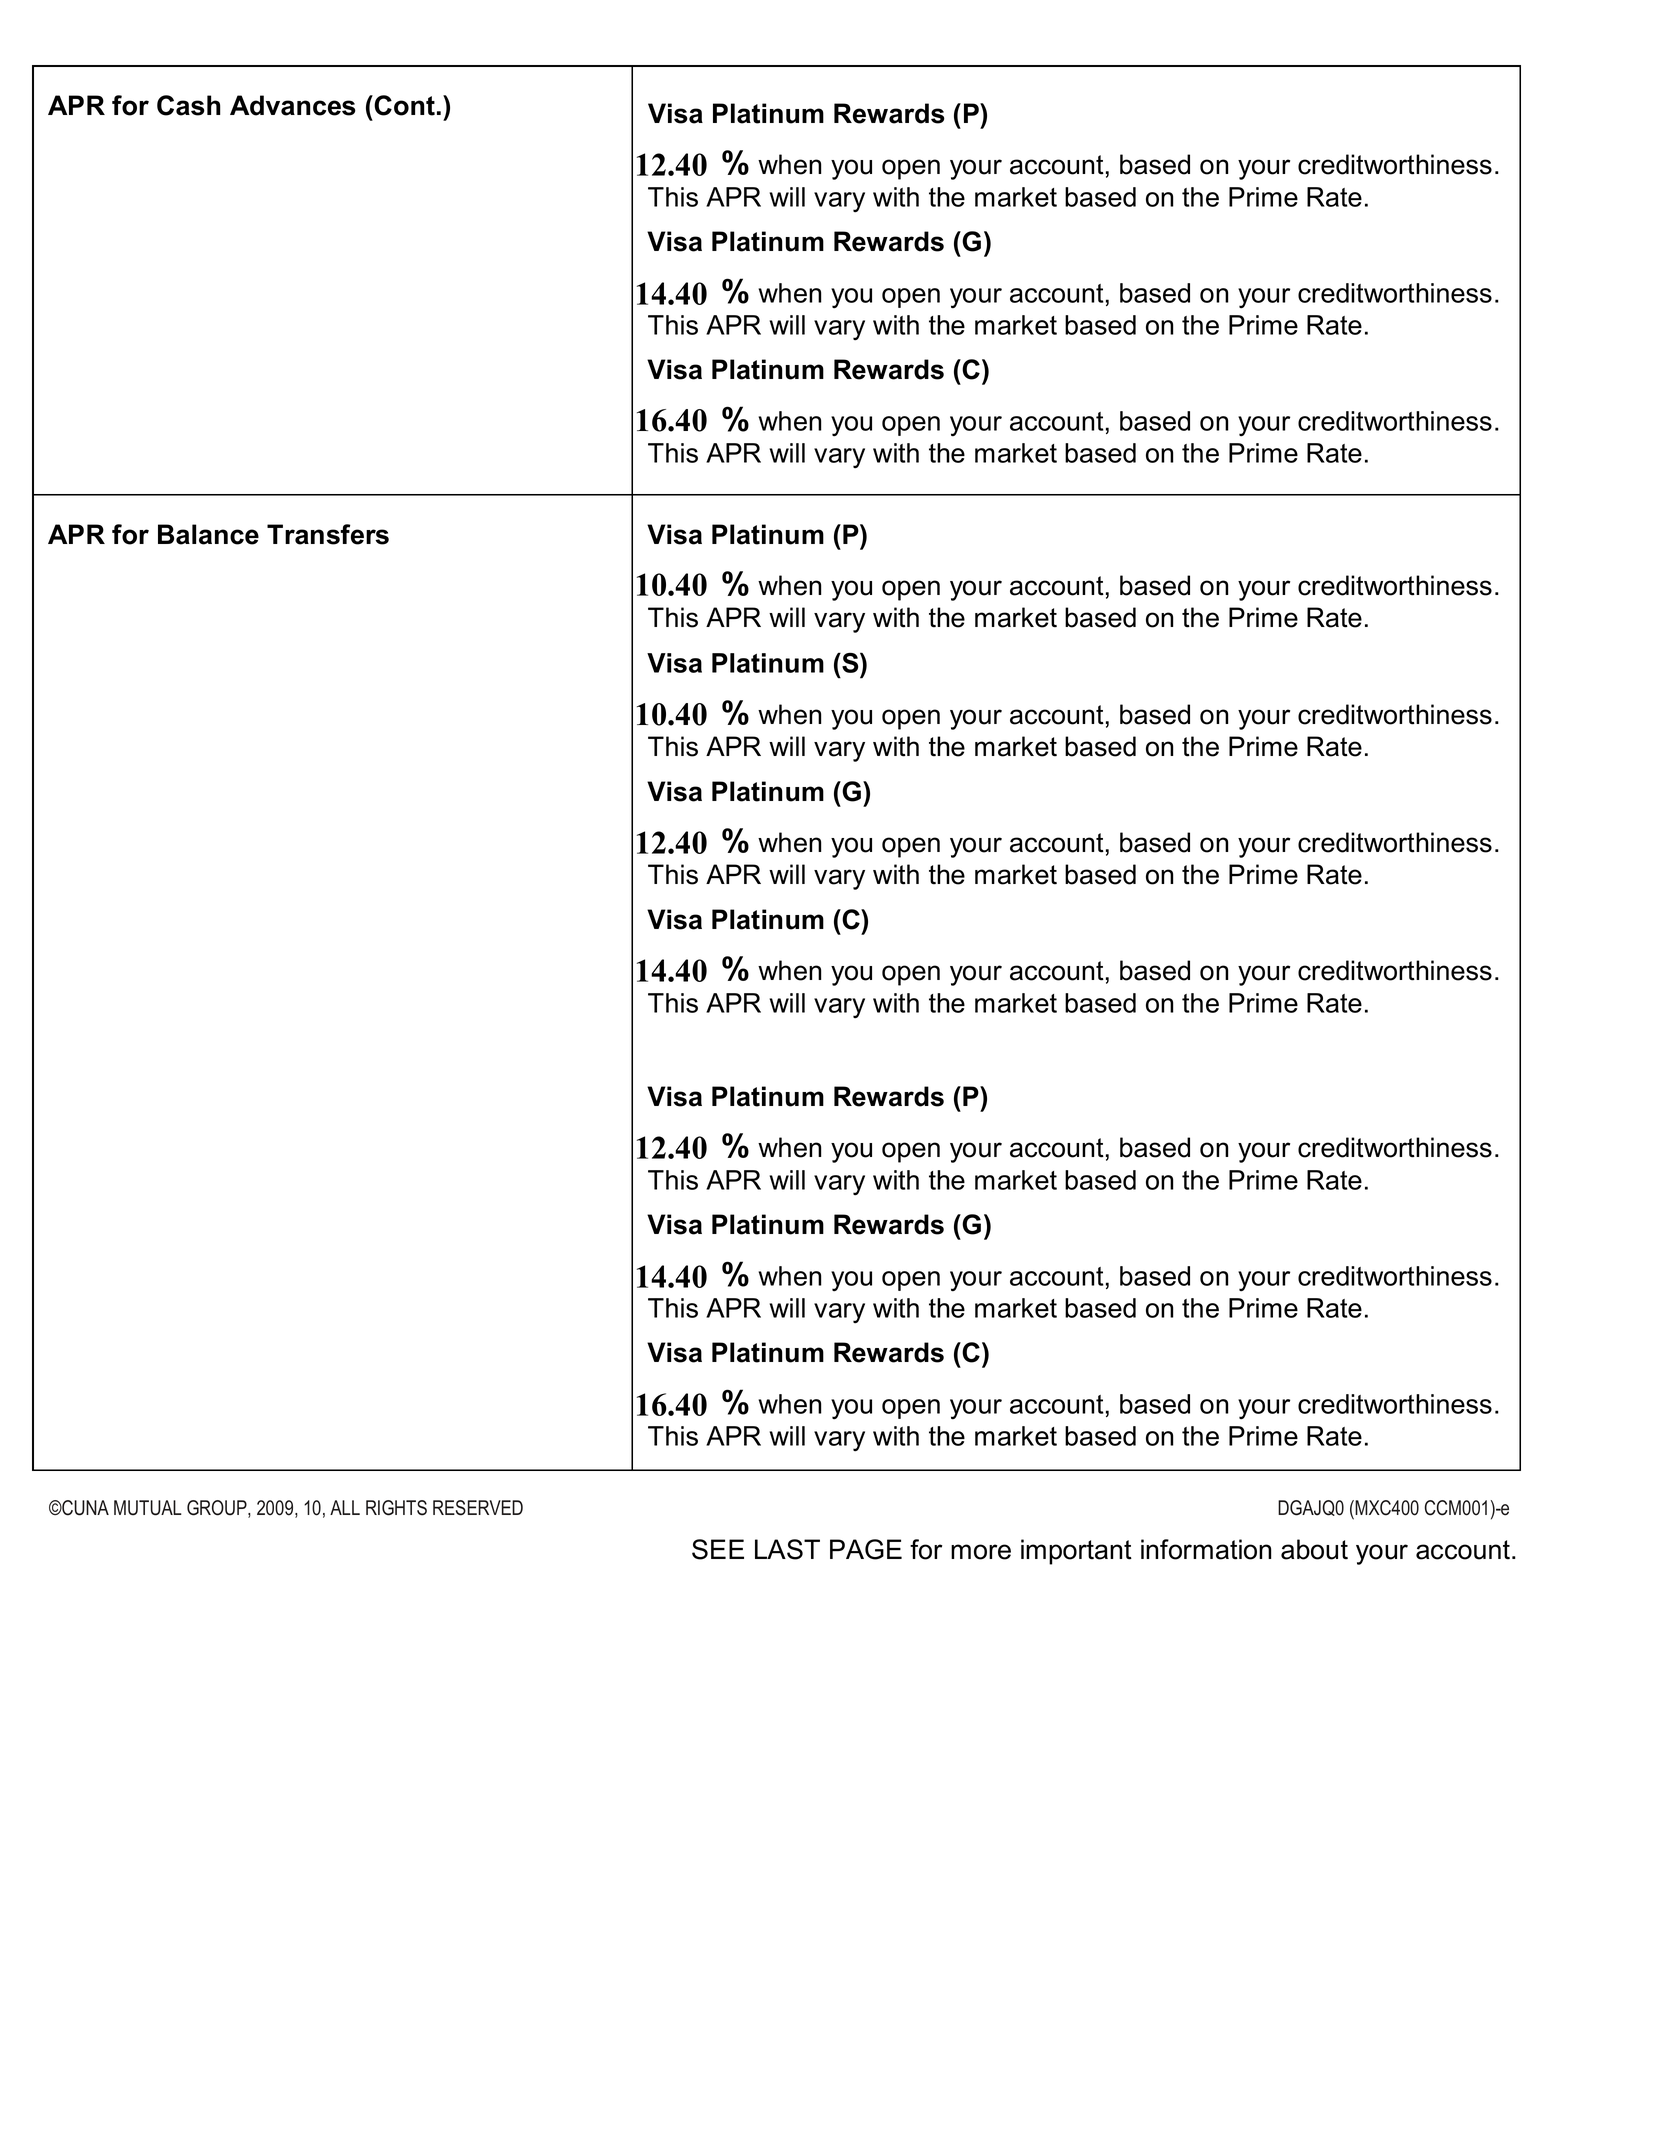  I want to click on Advances, so click(293, 105).
